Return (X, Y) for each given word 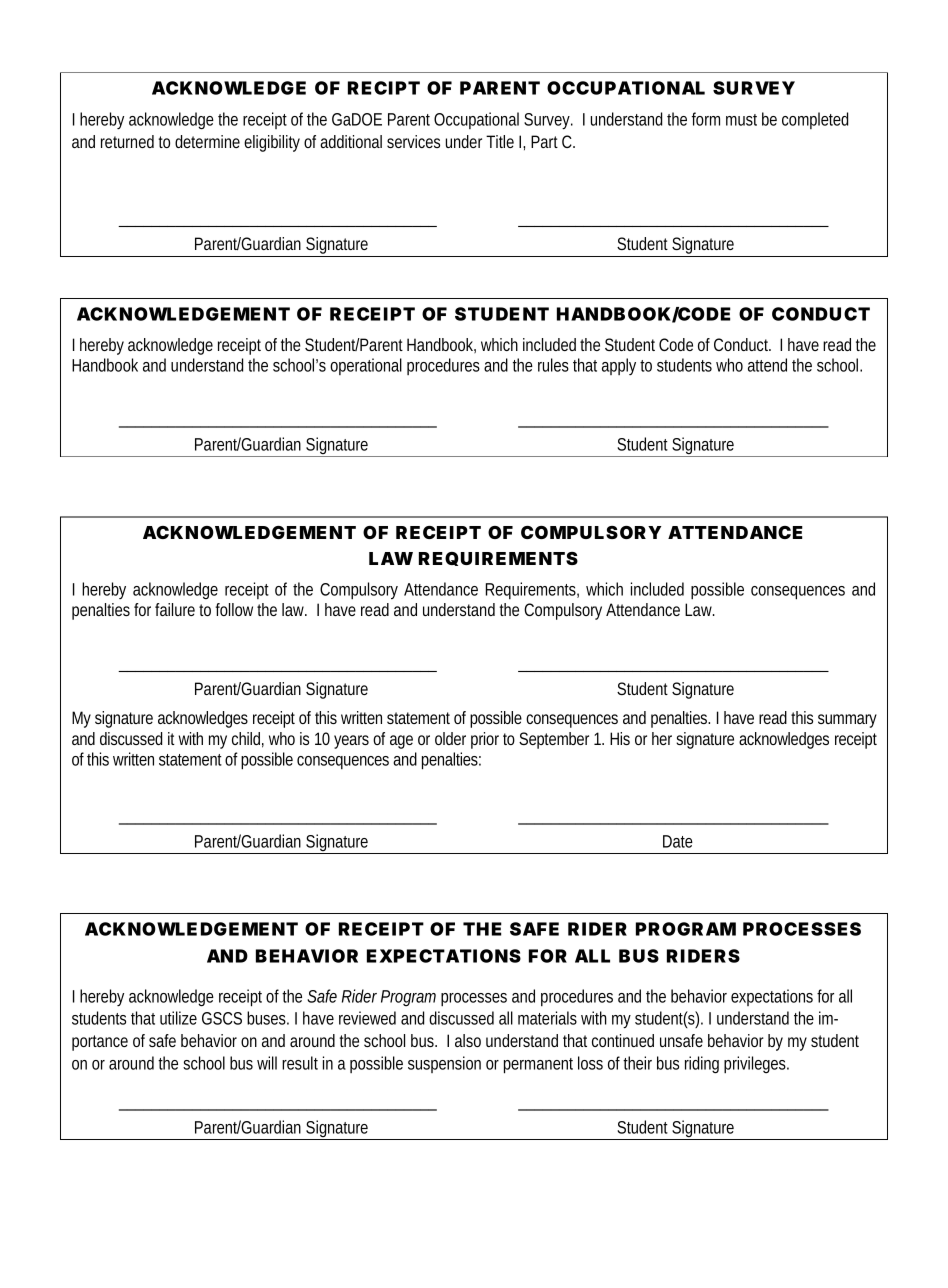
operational (366, 366)
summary (847, 721)
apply (619, 366)
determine (207, 141)
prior (485, 740)
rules (553, 365)
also (468, 1040)
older (450, 738)
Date (678, 841)
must (741, 120)
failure (175, 609)
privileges (756, 1065)
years (351, 742)
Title (500, 141)
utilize (178, 1018)
